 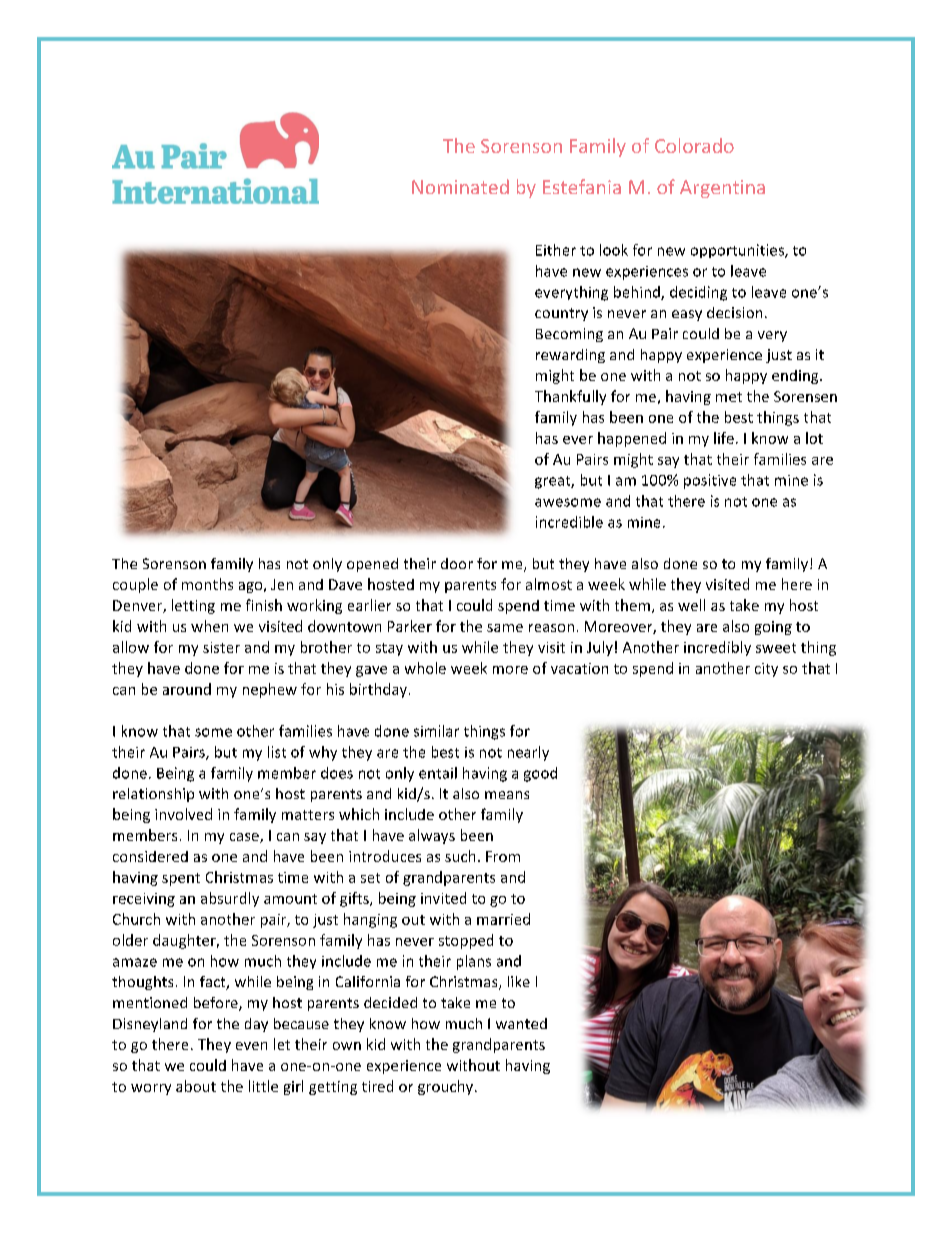 I want to click on Nominated, so click(x=460, y=186).
